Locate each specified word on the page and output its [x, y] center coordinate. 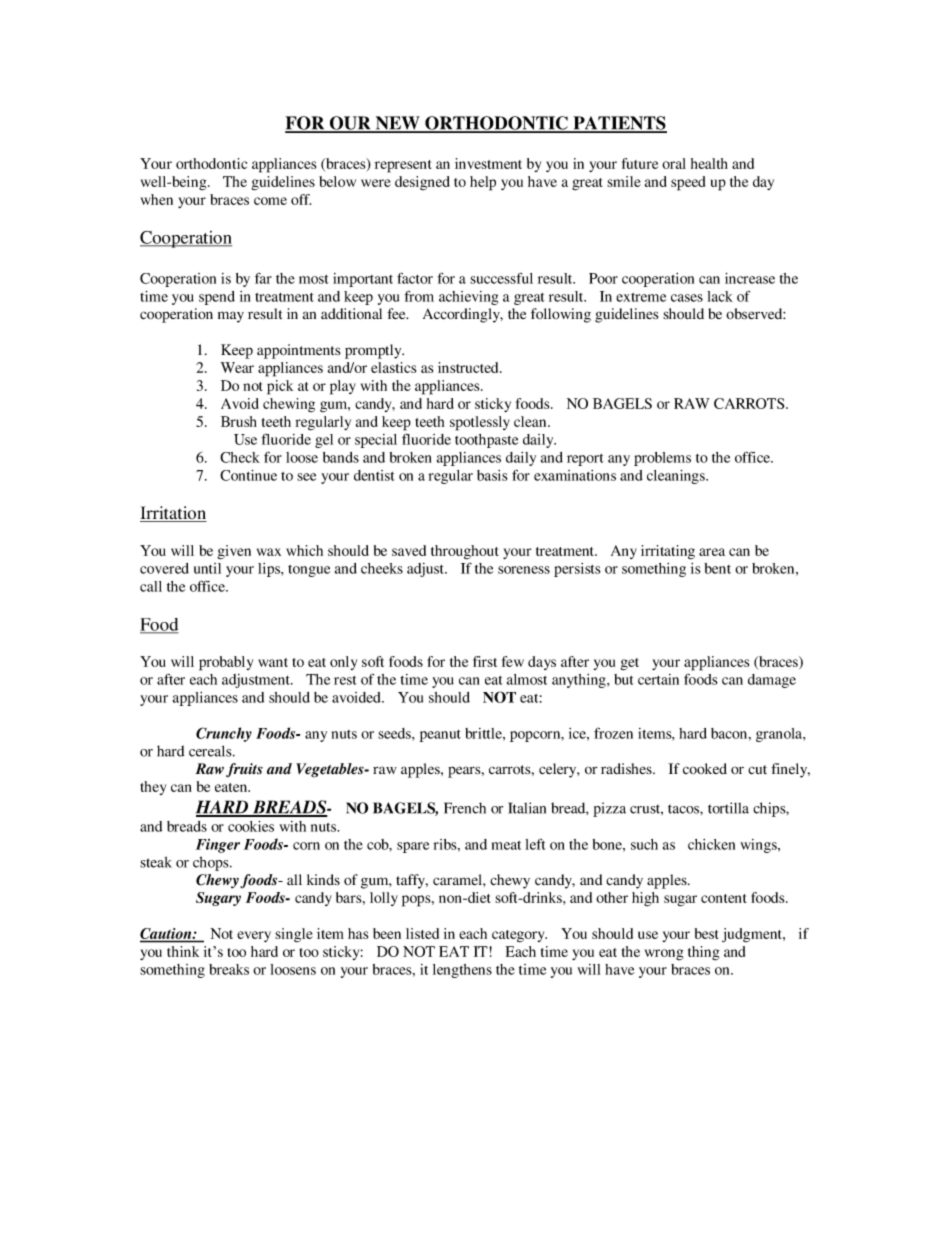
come [270, 201]
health [709, 163]
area [712, 552]
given [234, 552]
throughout [464, 552]
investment [488, 163]
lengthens [462, 971]
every [254, 936]
